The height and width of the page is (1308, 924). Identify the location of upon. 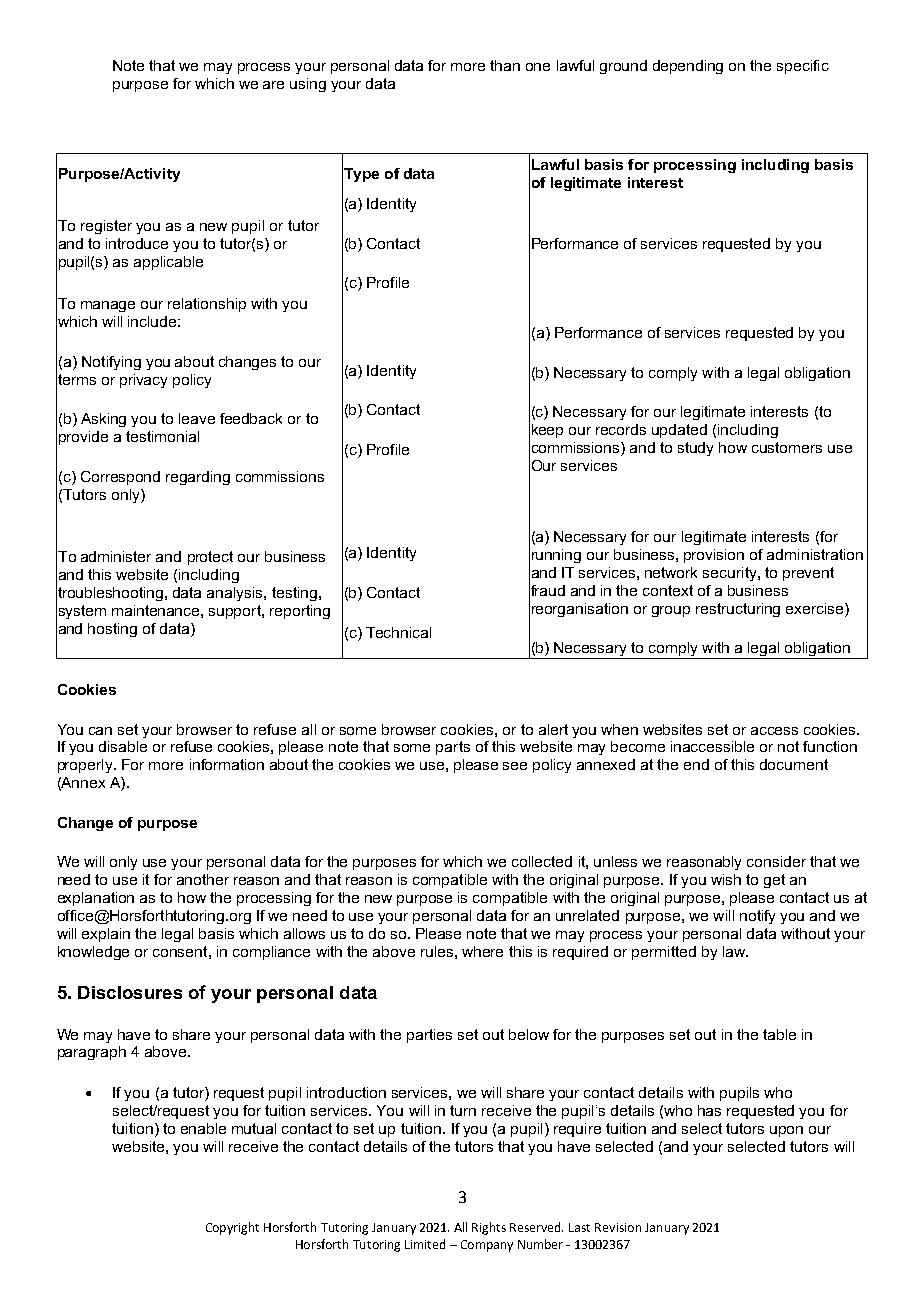
(786, 1131).
